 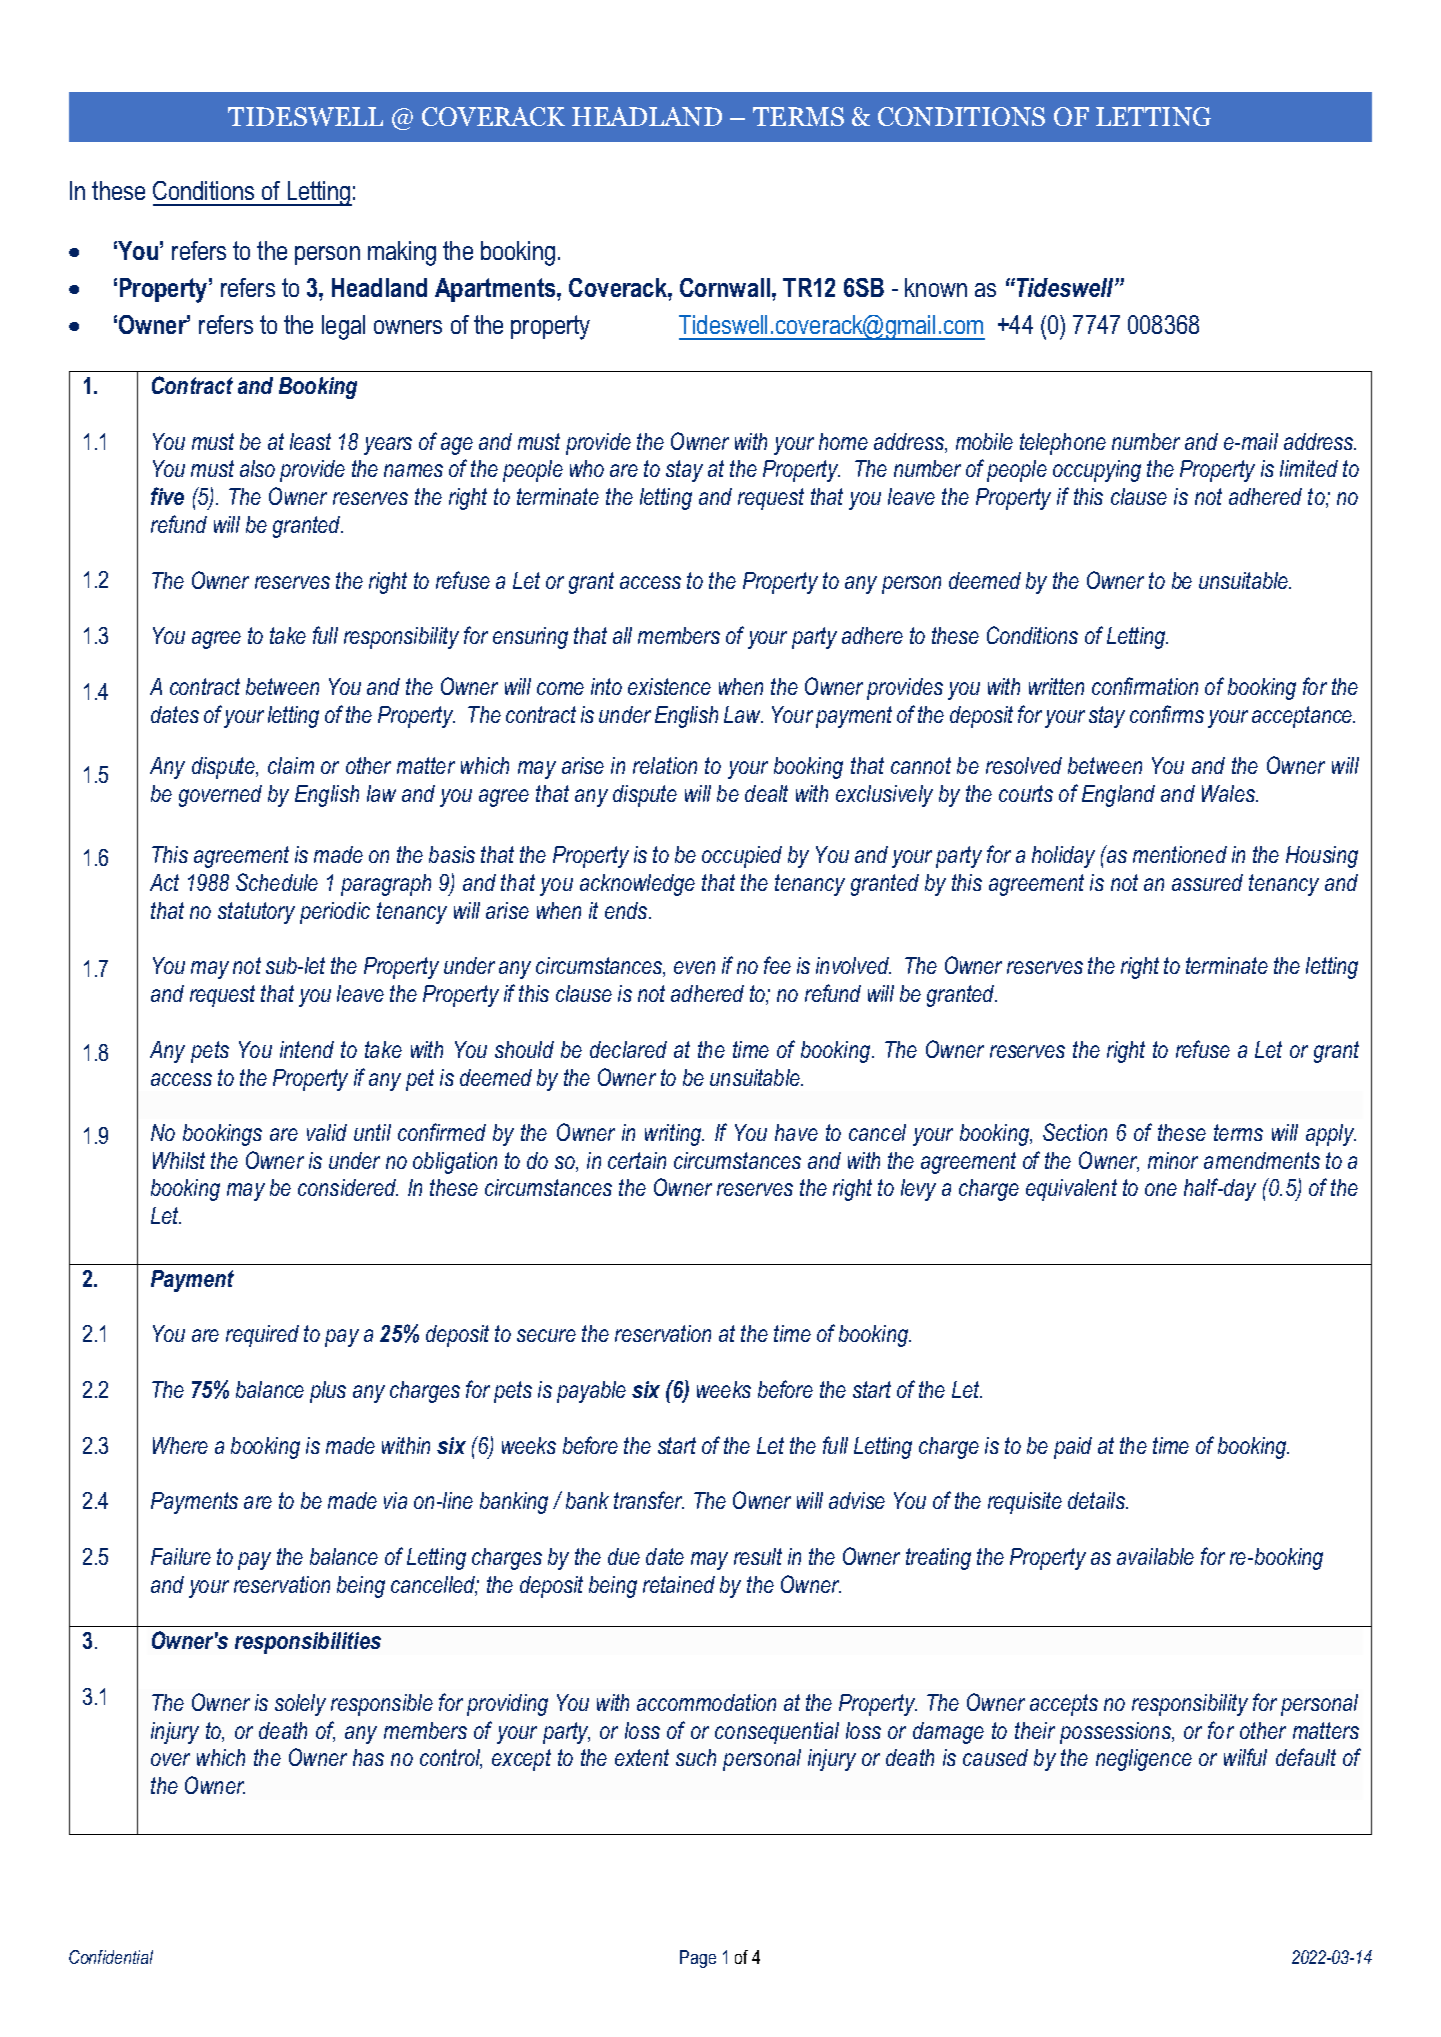 I want to click on statutory, so click(x=256, y=913).
